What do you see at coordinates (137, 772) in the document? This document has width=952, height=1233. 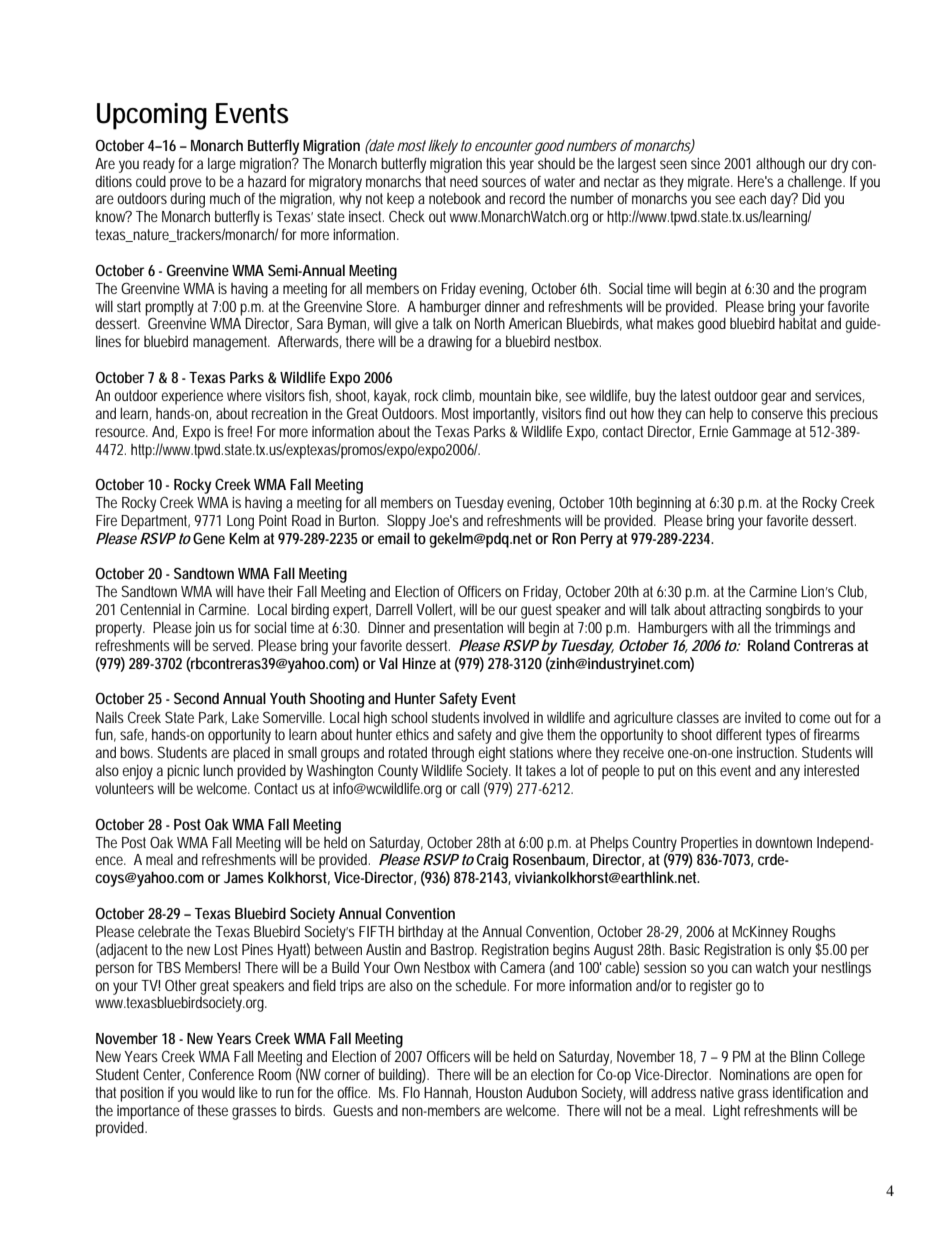 I see `enjoy` at bounding box center [137, 772].
